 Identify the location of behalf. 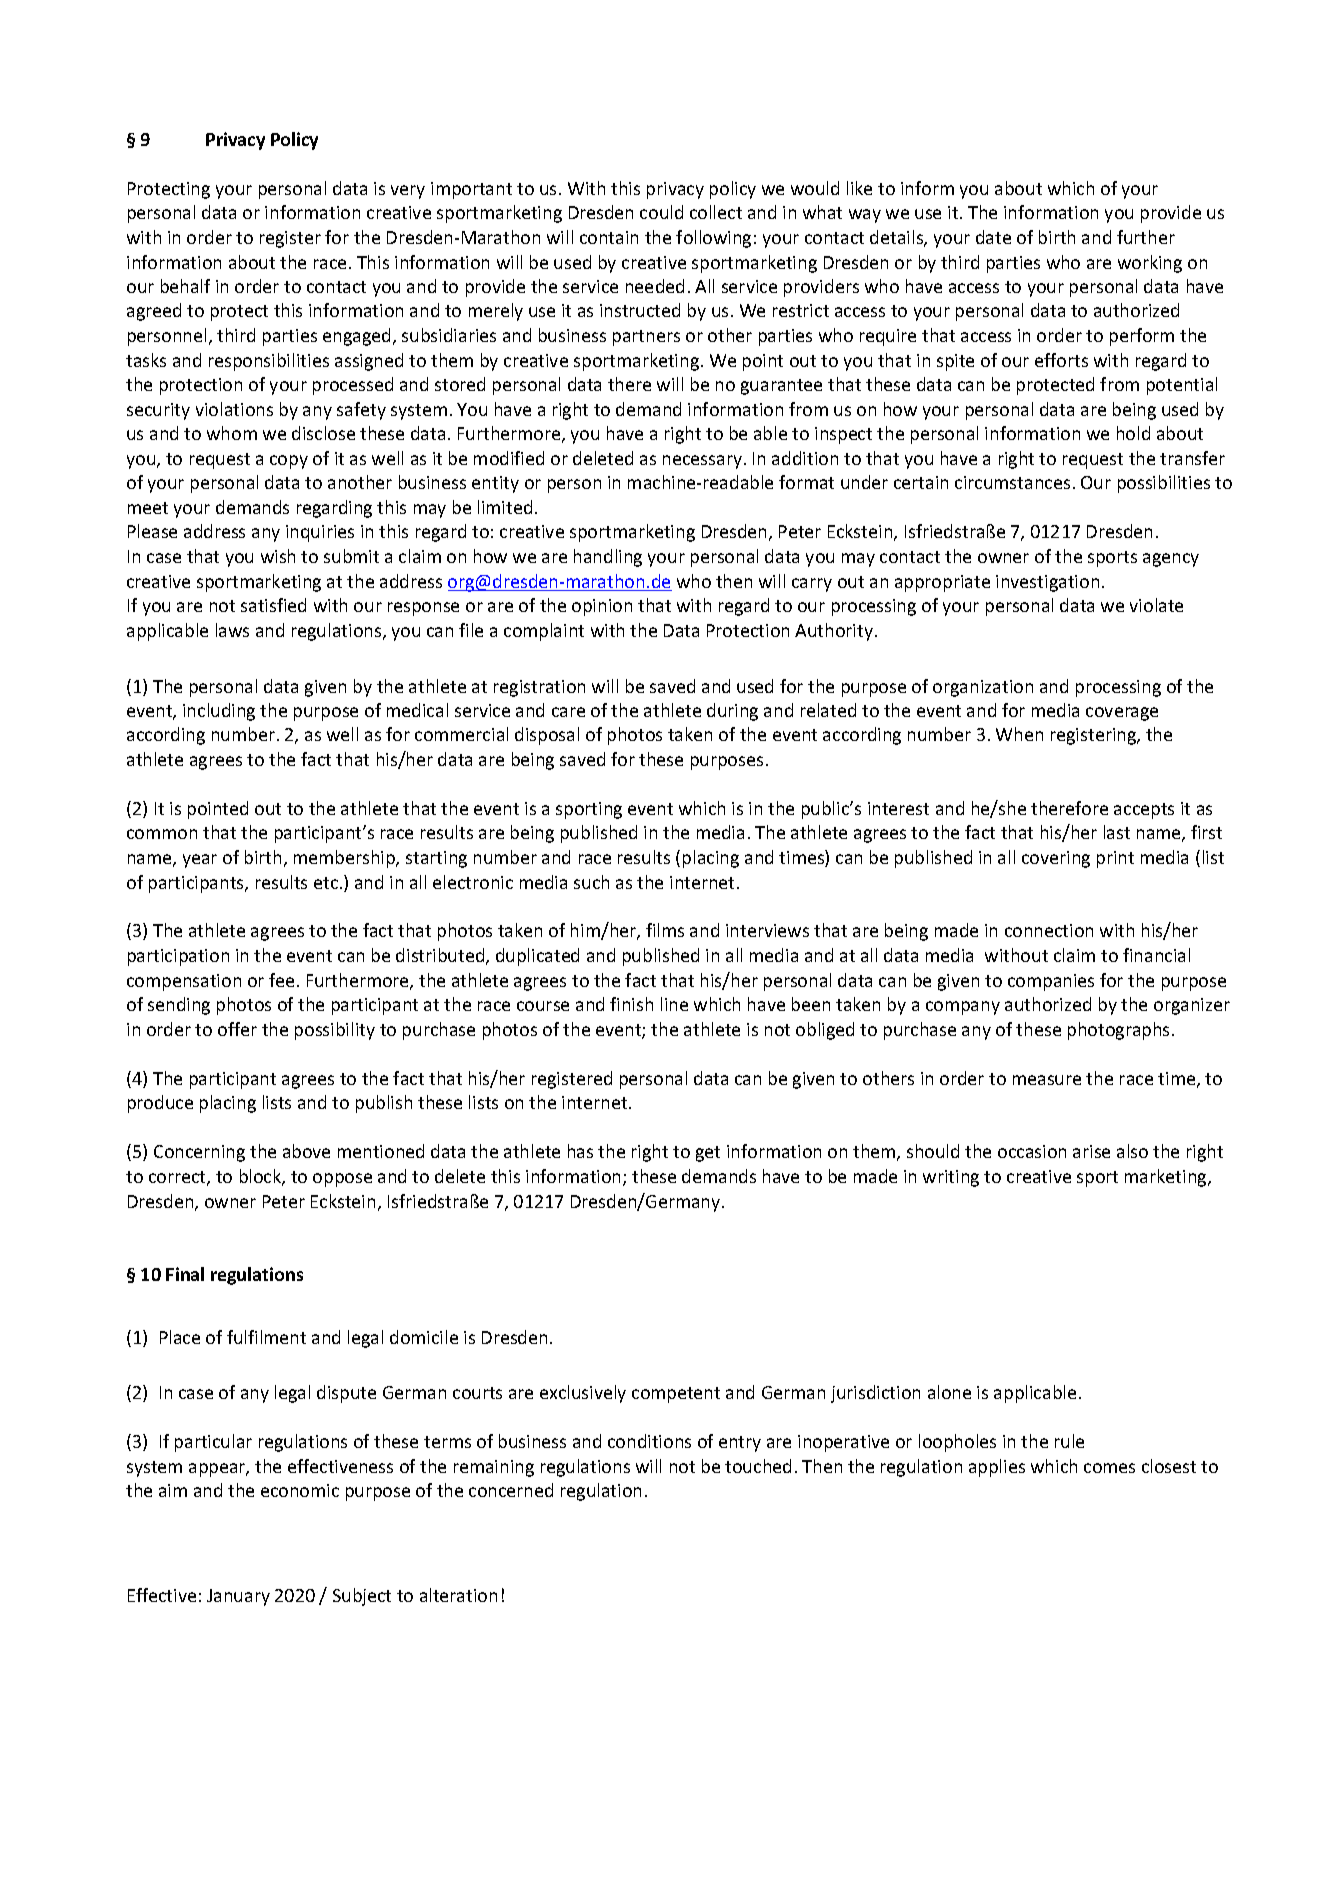
(185, 286).
